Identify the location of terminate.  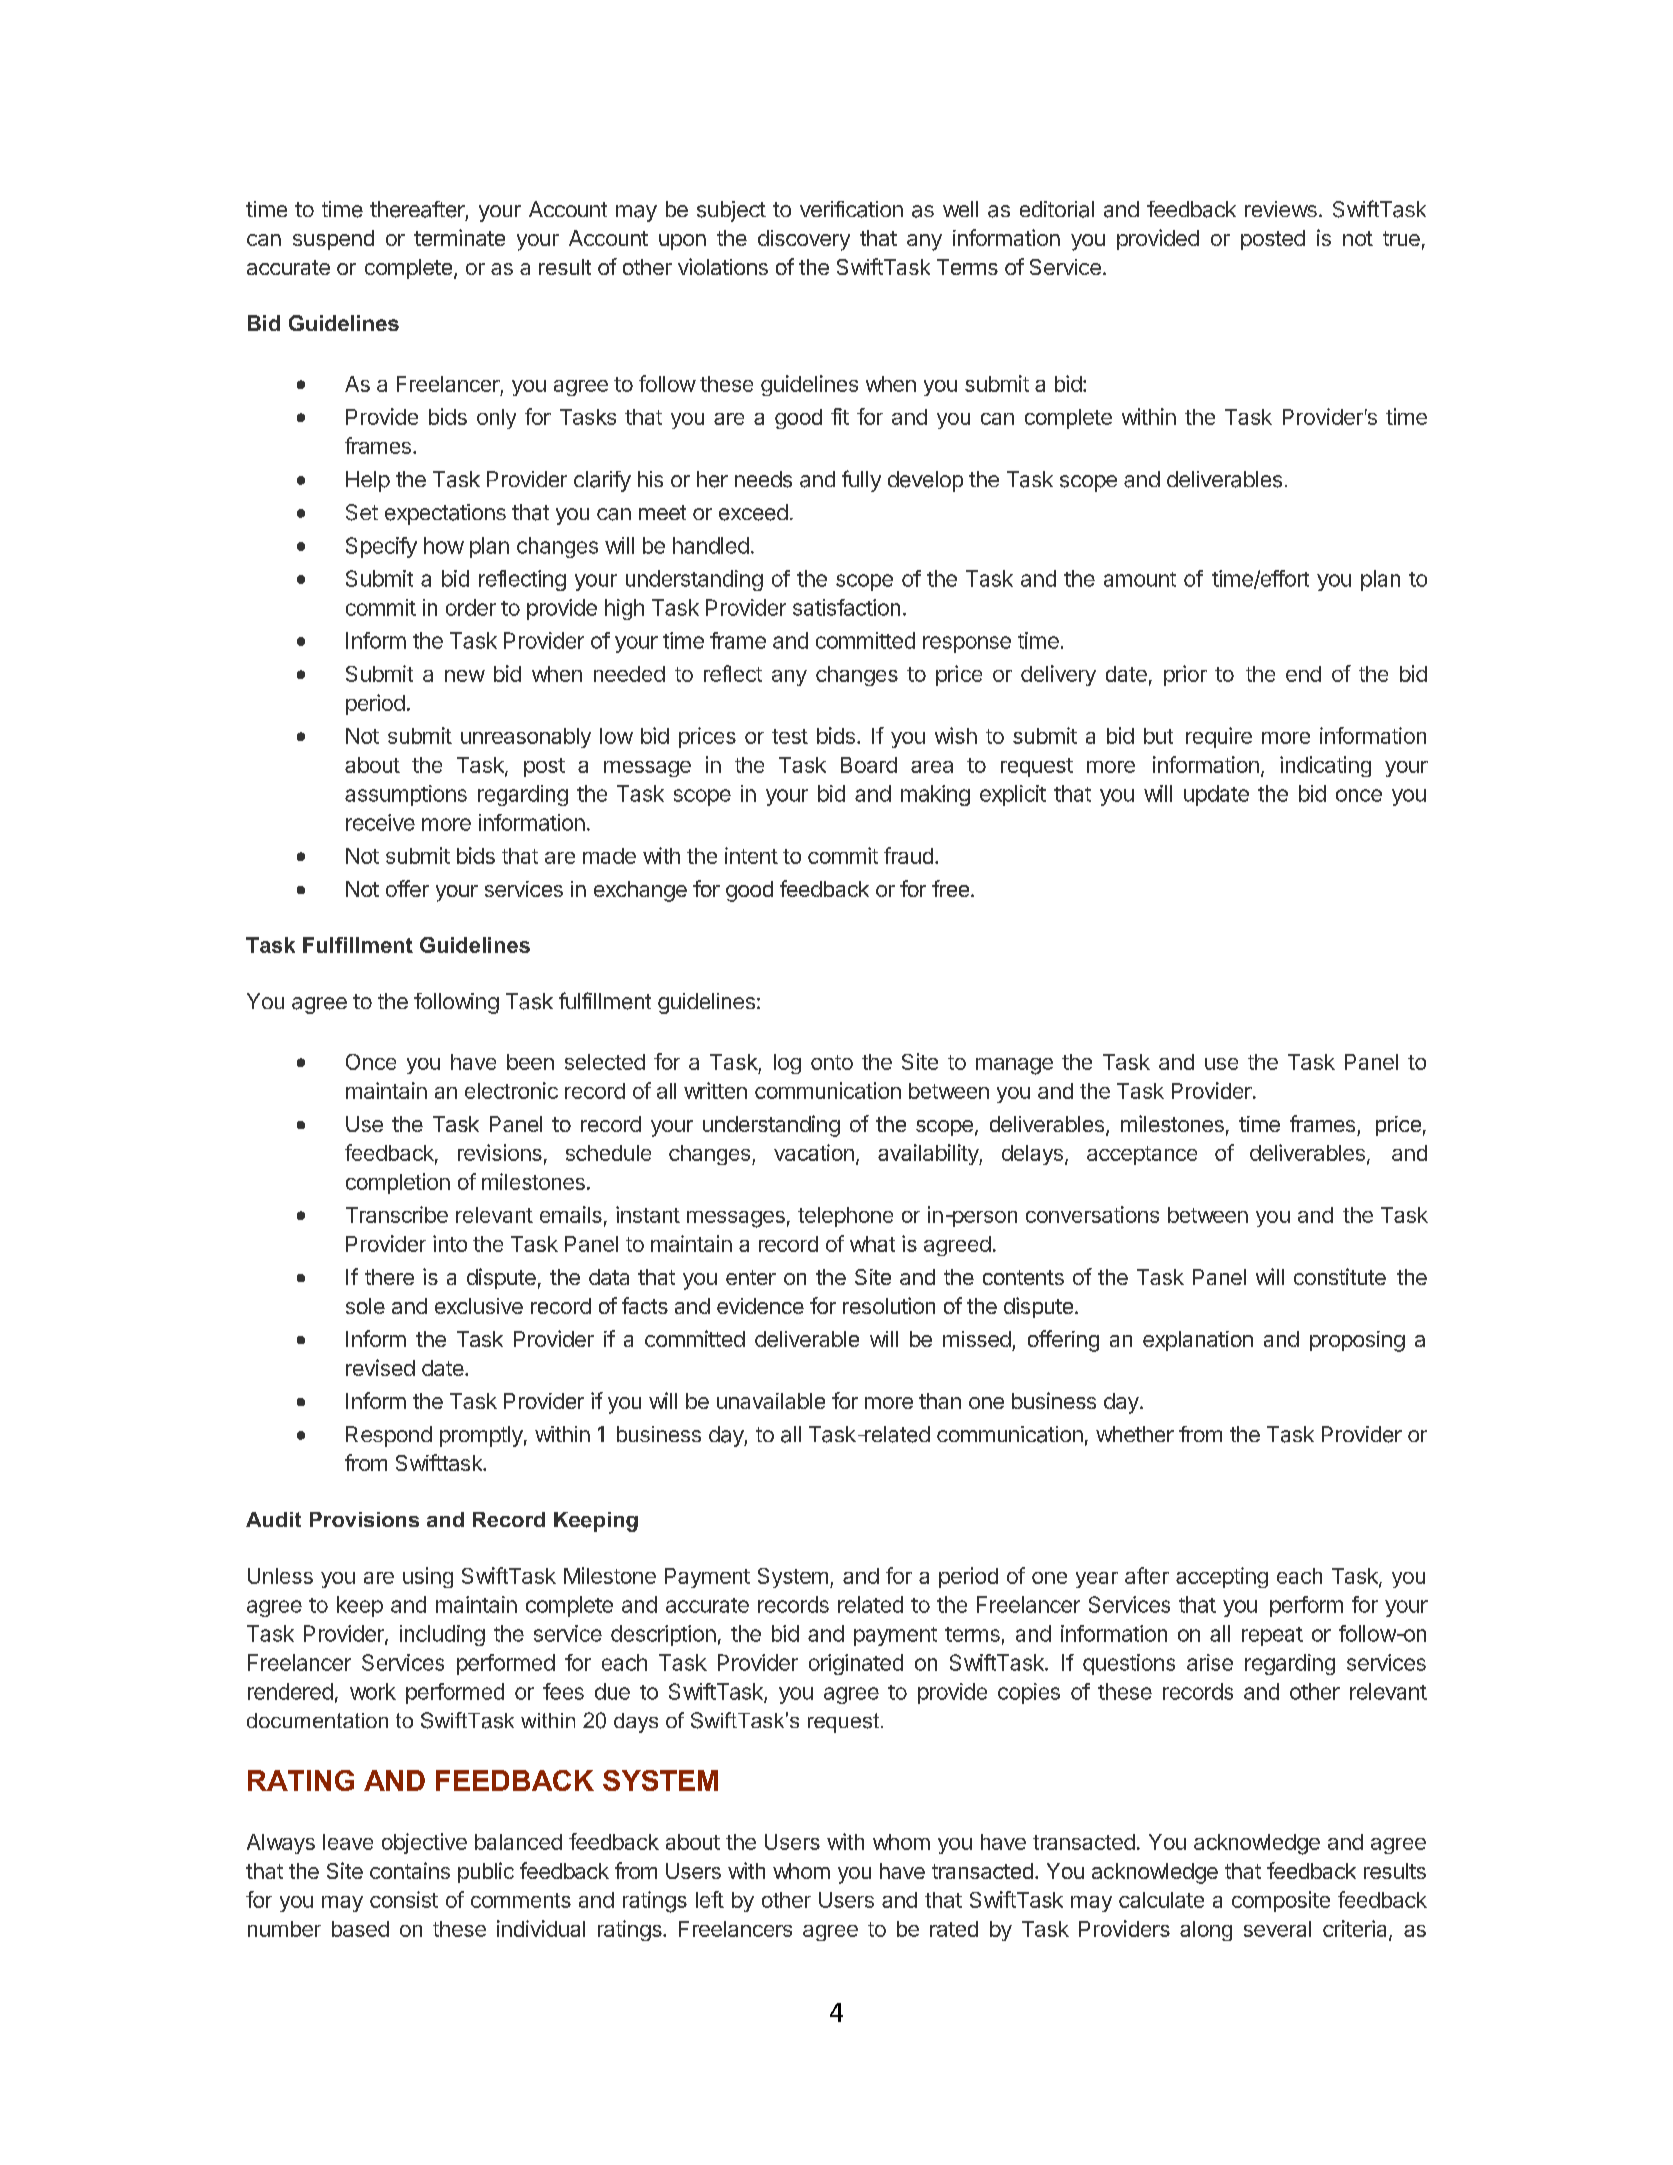
(459, 237).
